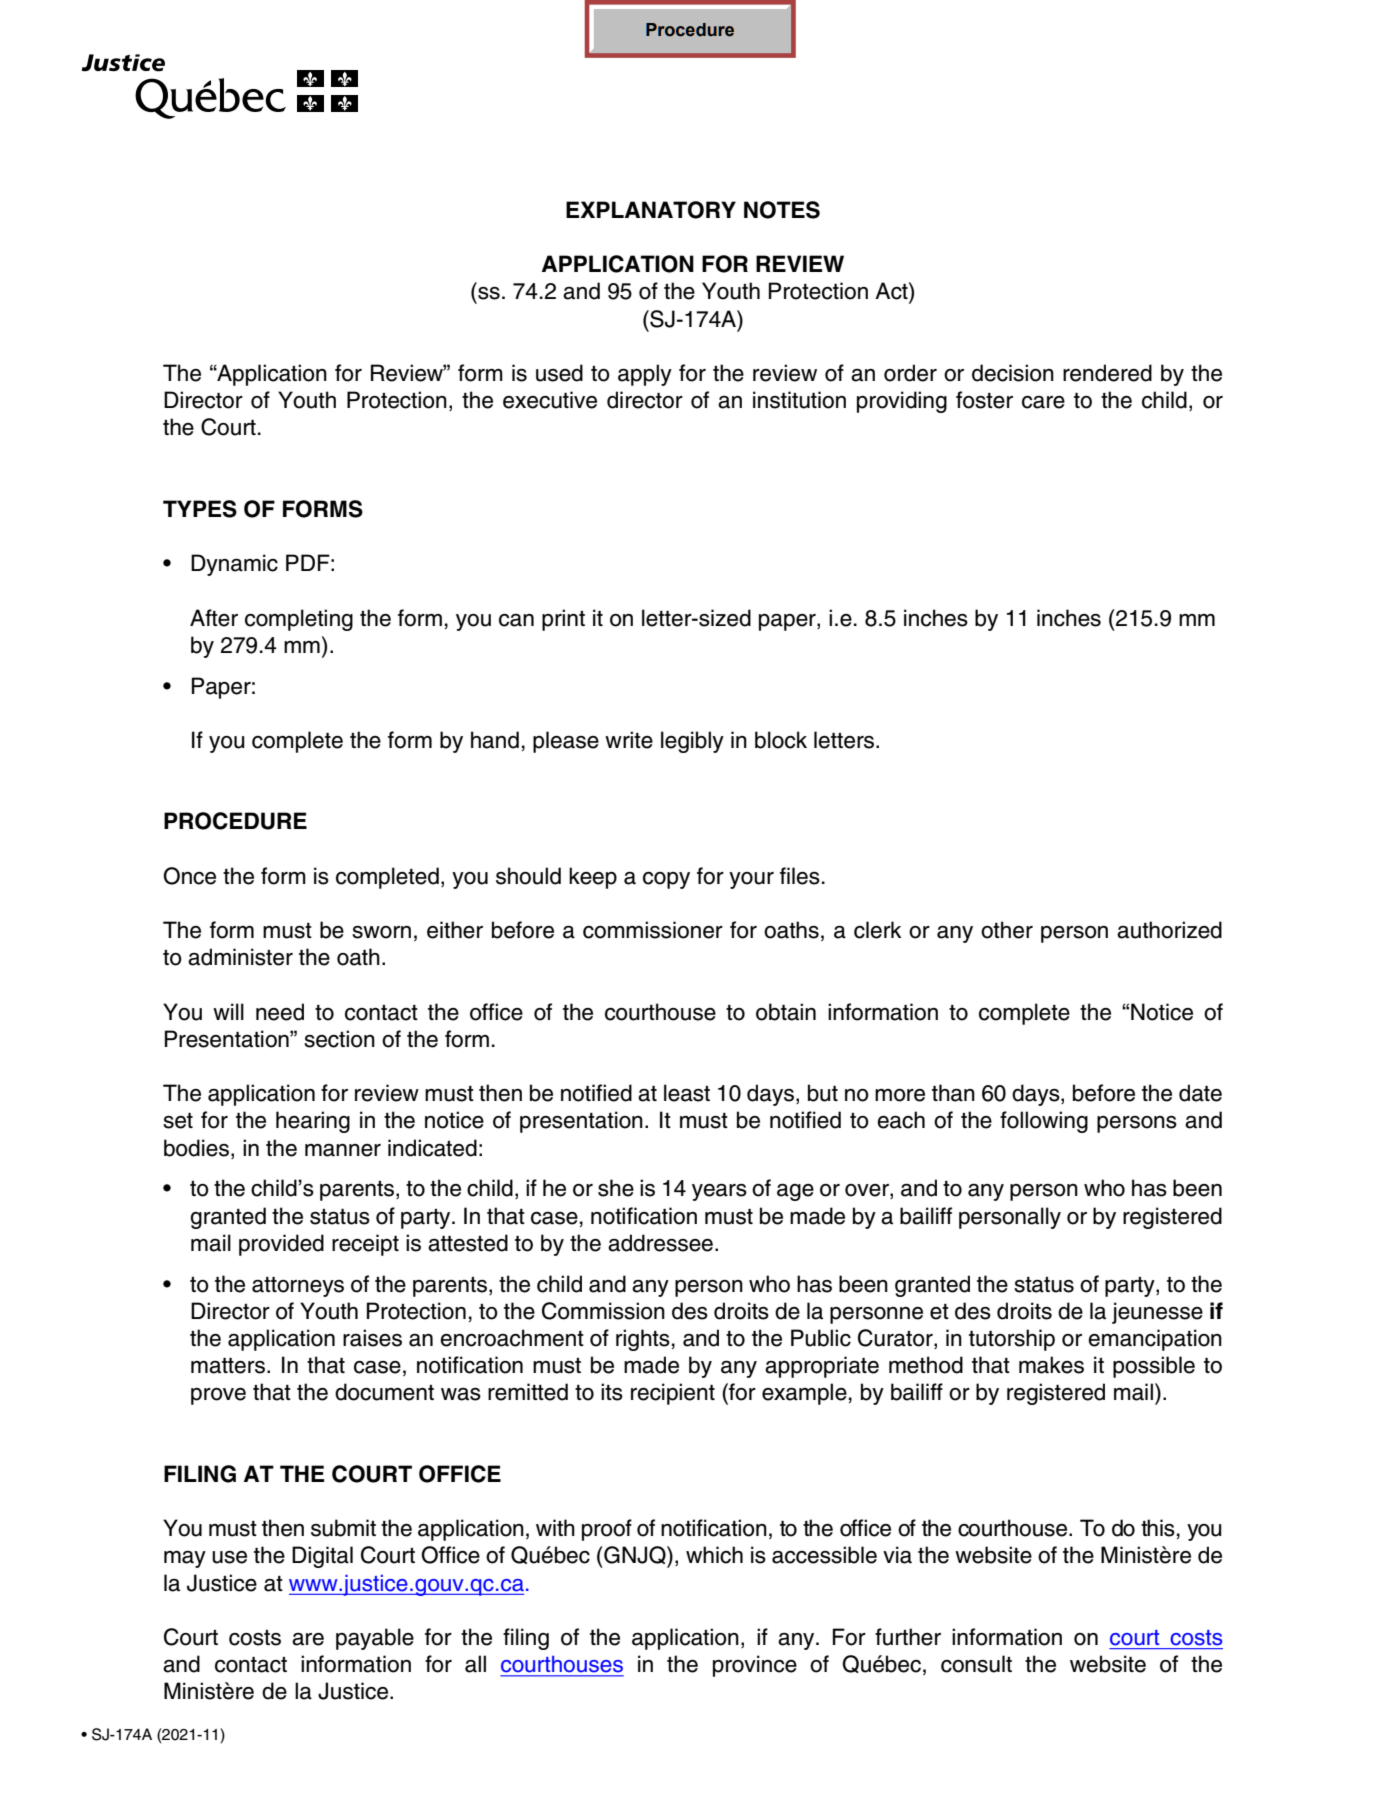 The width and height of the page is (1386, 1794). Describe the element at coordinates (298, 1287) in the page. I see `attorneys` at that location.
